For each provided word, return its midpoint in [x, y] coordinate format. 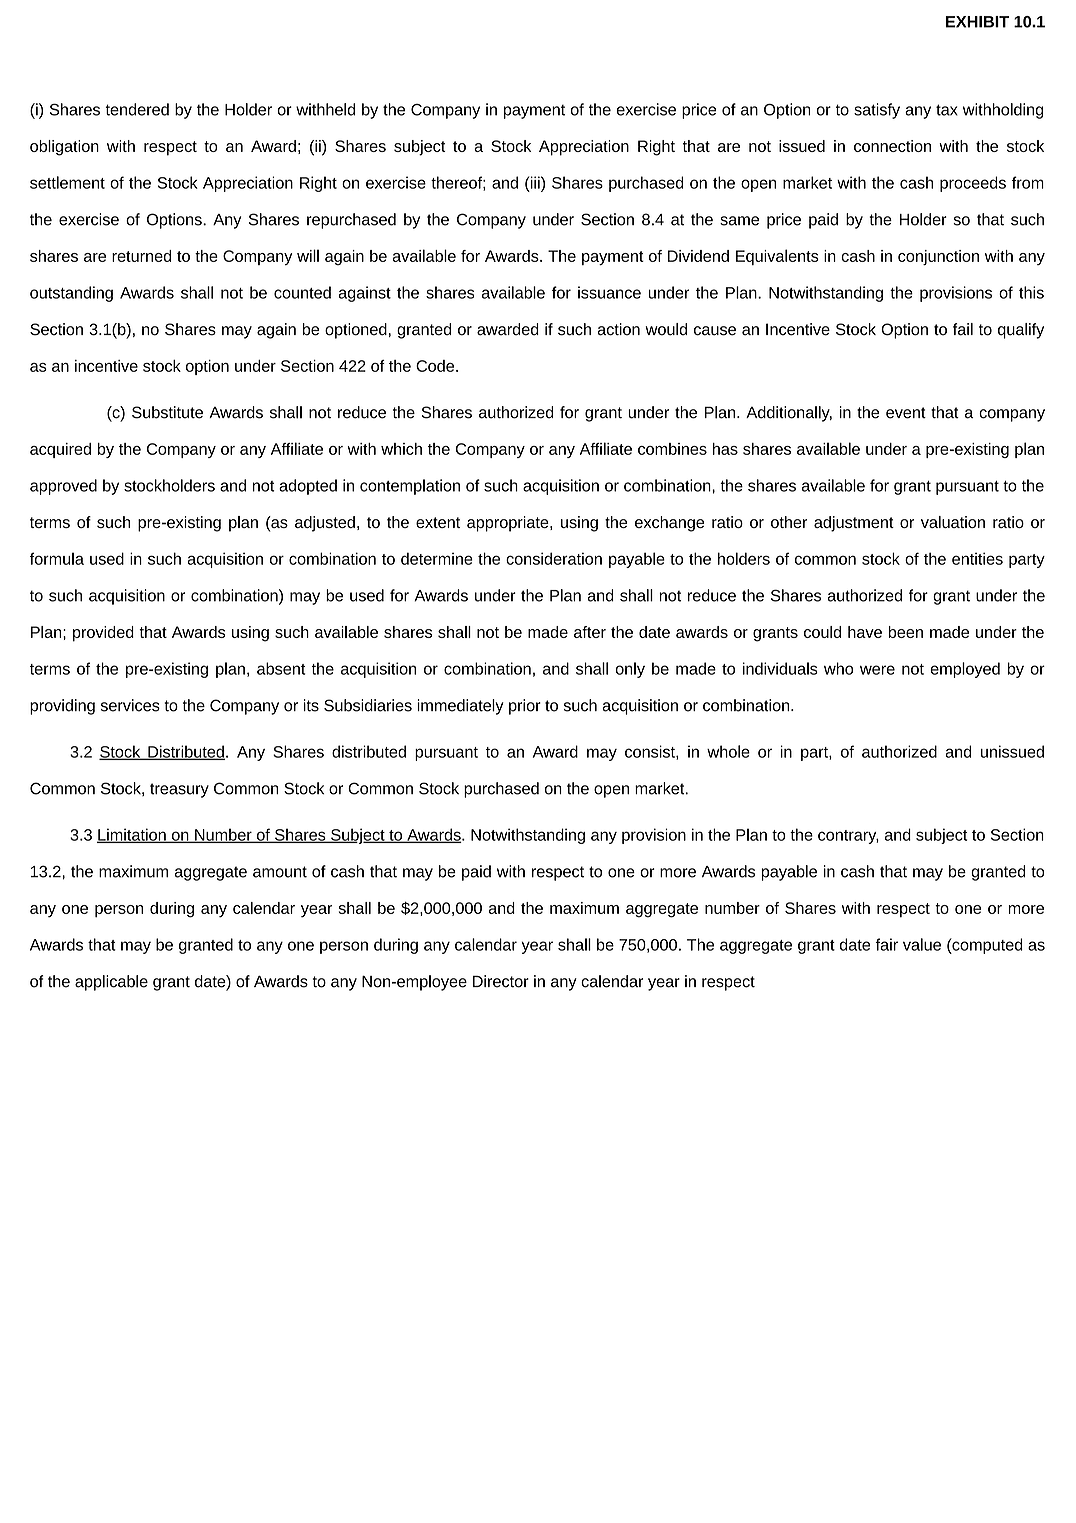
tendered [137, 109]
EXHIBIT [977, 22]
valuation [953, 522]
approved [63, 487]
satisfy [877, 111]
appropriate [509, 524]
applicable [111, 983]
